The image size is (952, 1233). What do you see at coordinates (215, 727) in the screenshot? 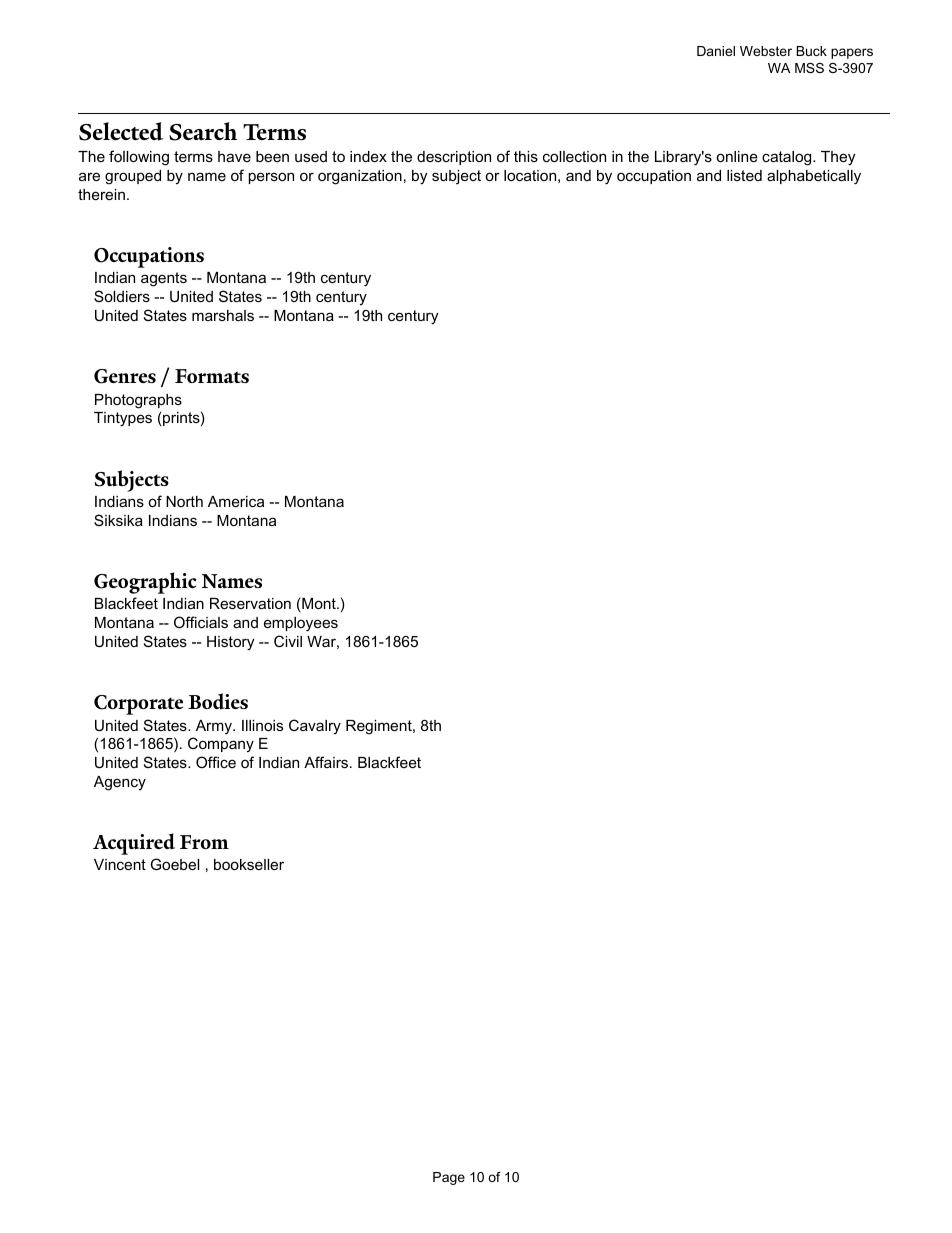
I see `Army` at bounding box center [215, 727].
